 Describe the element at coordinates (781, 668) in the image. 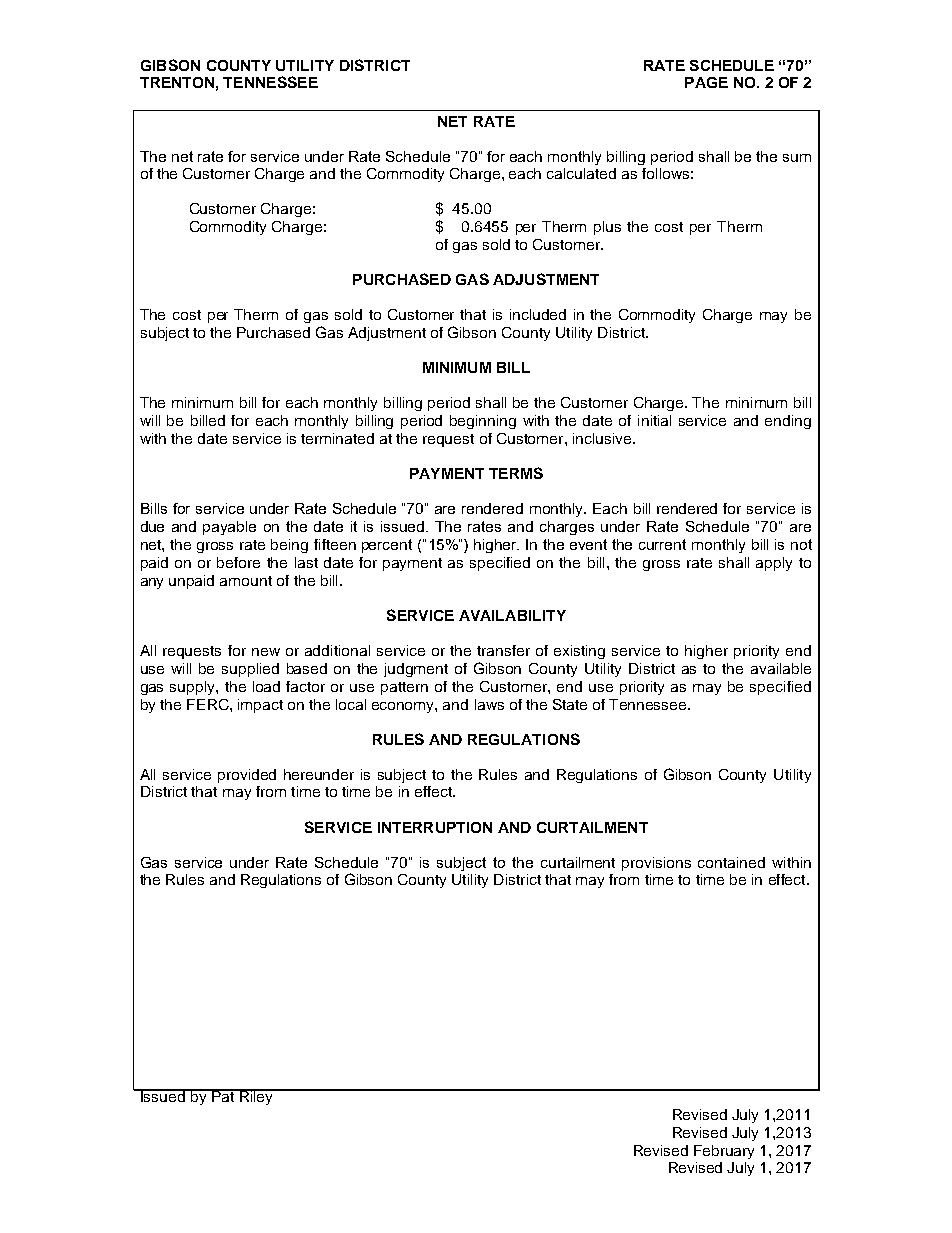

I see `available` at that location.
